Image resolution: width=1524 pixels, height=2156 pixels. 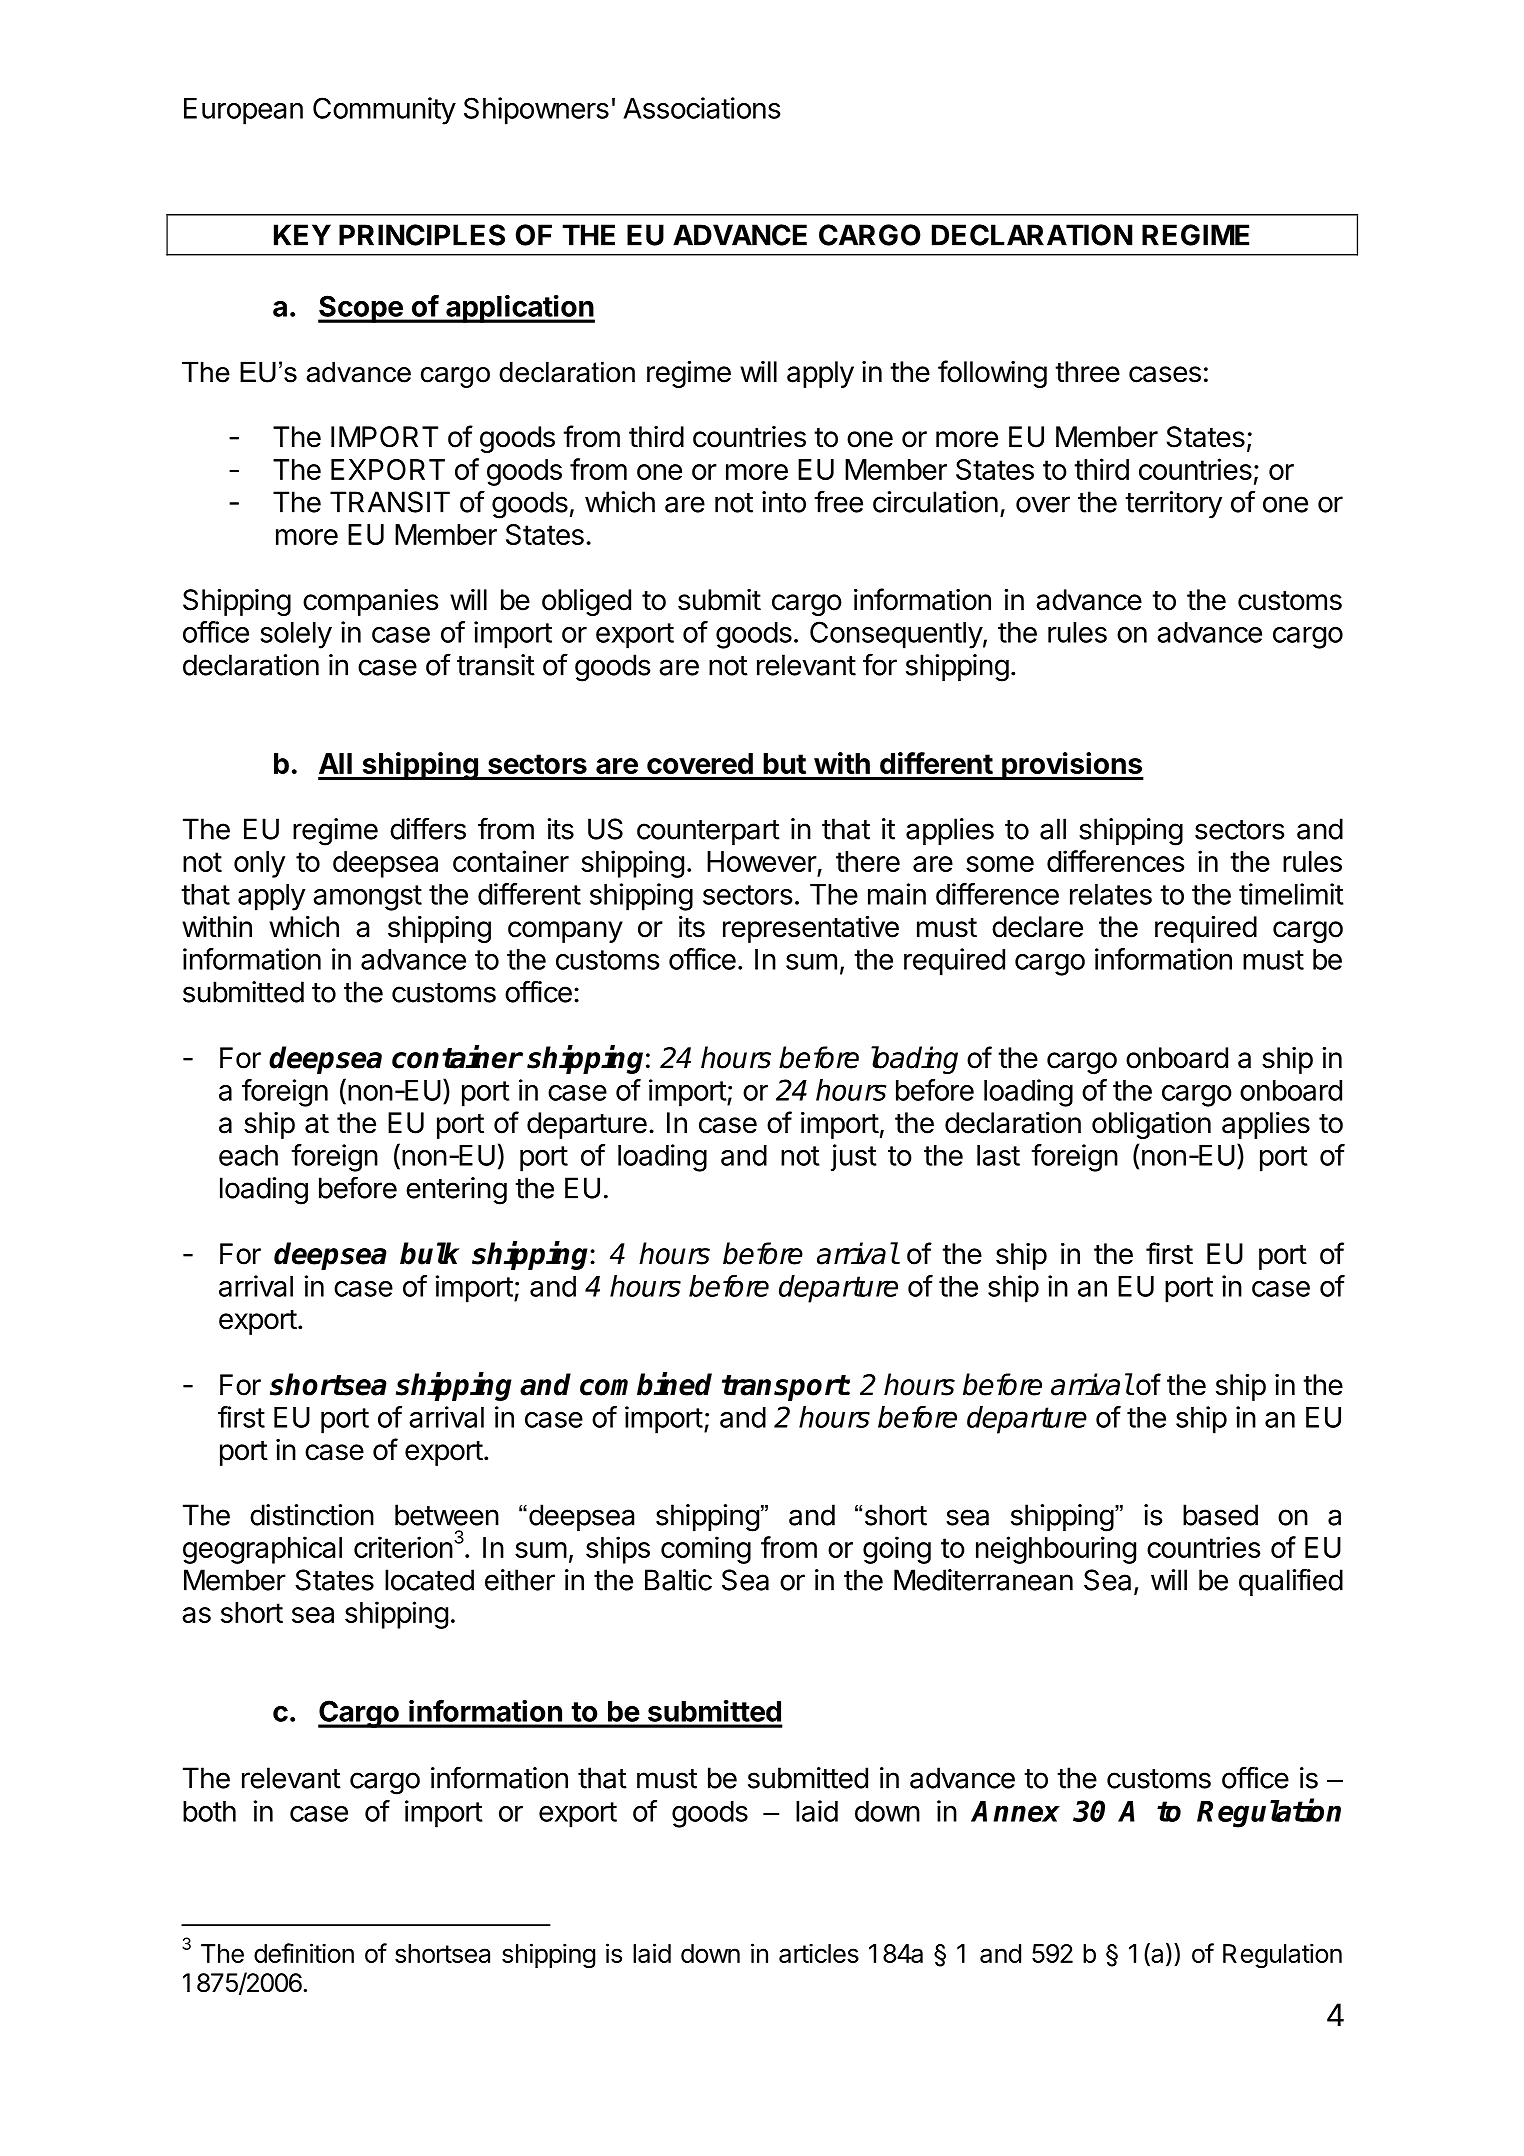 I want to click on obligation, so click(x=1151, y=1125).
